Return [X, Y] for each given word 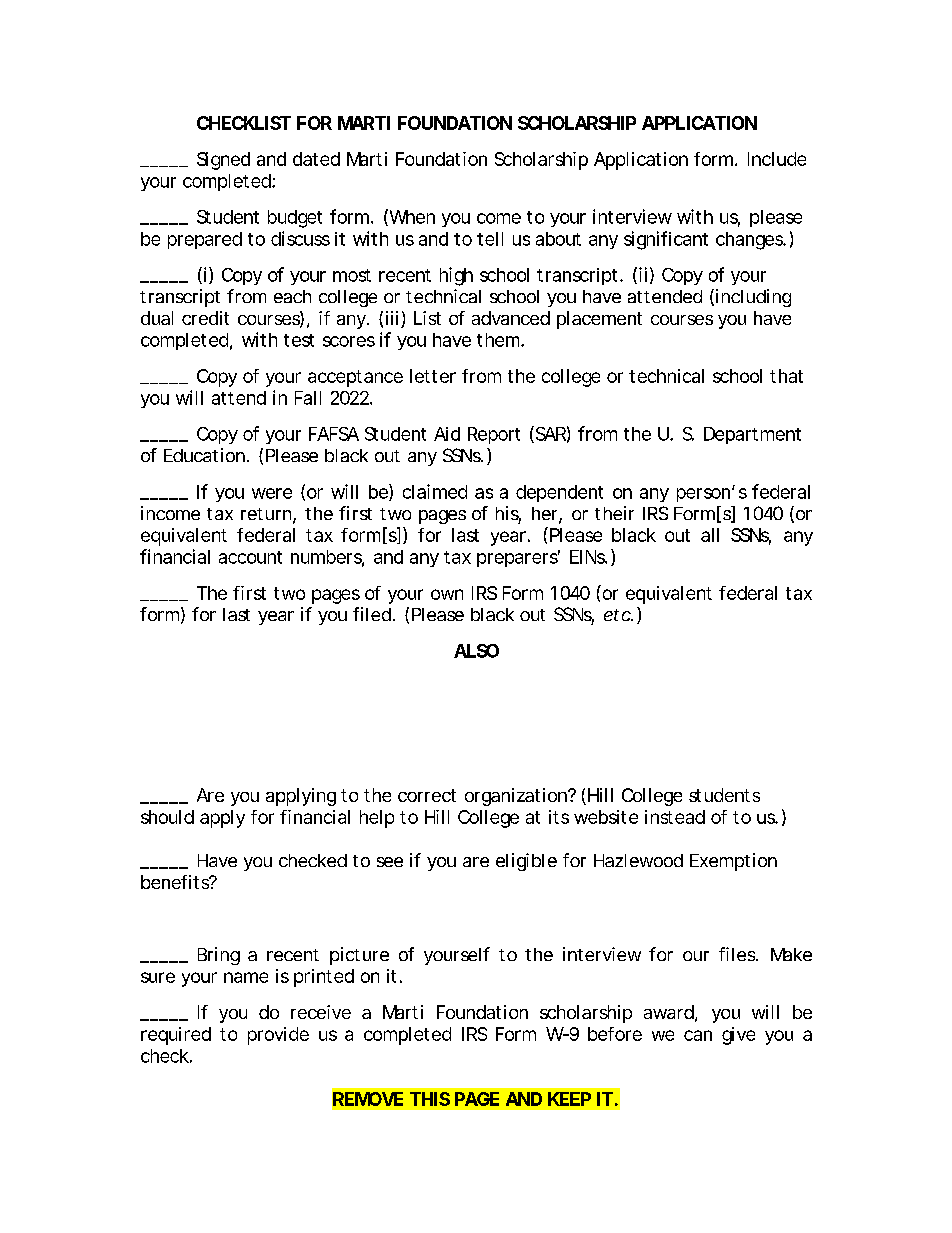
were [272, 493]
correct [427, 795]
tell [490, 239]
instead [675, 817]
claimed [435, 491]
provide [278, 1036]
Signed [223, 161]
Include [777, 159]
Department [752, 435]
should [167, 817]
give [738, 1036]
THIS [430, 1099]
